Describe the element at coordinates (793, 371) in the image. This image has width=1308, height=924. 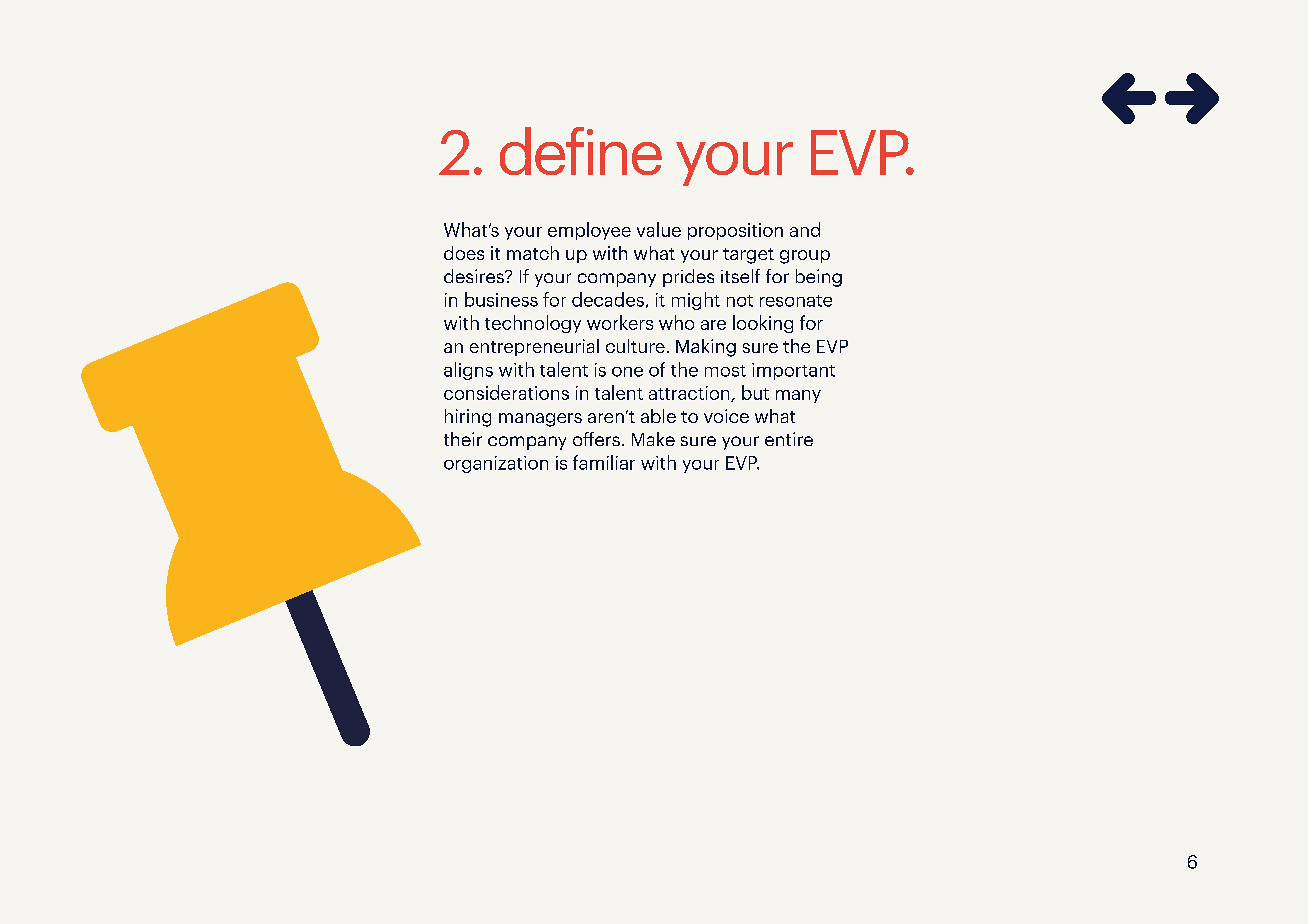
I see `important` at that location.
